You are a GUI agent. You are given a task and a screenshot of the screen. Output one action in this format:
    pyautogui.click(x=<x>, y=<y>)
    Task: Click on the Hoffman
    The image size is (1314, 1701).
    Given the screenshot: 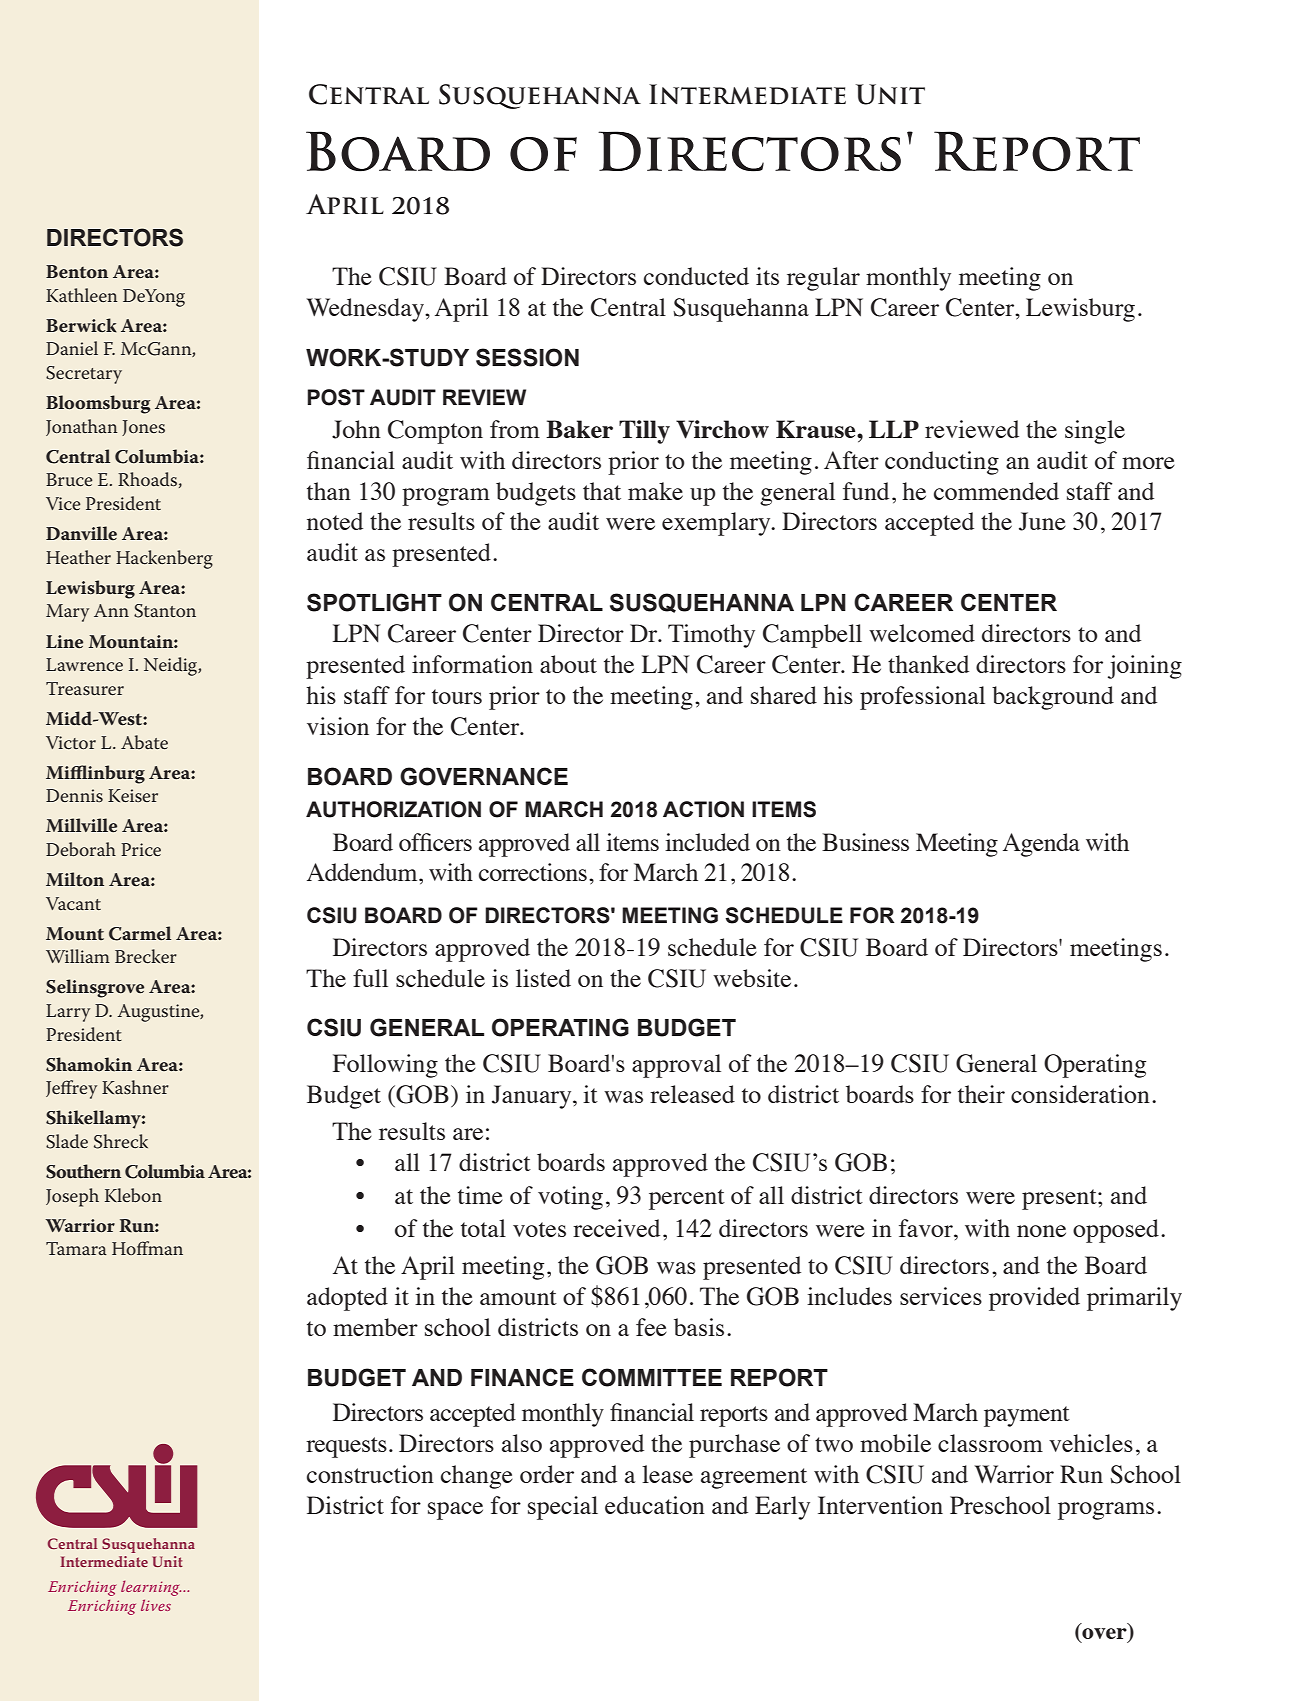 What is the action you would take?
    pyautogui.click(x=147, y=1248)
